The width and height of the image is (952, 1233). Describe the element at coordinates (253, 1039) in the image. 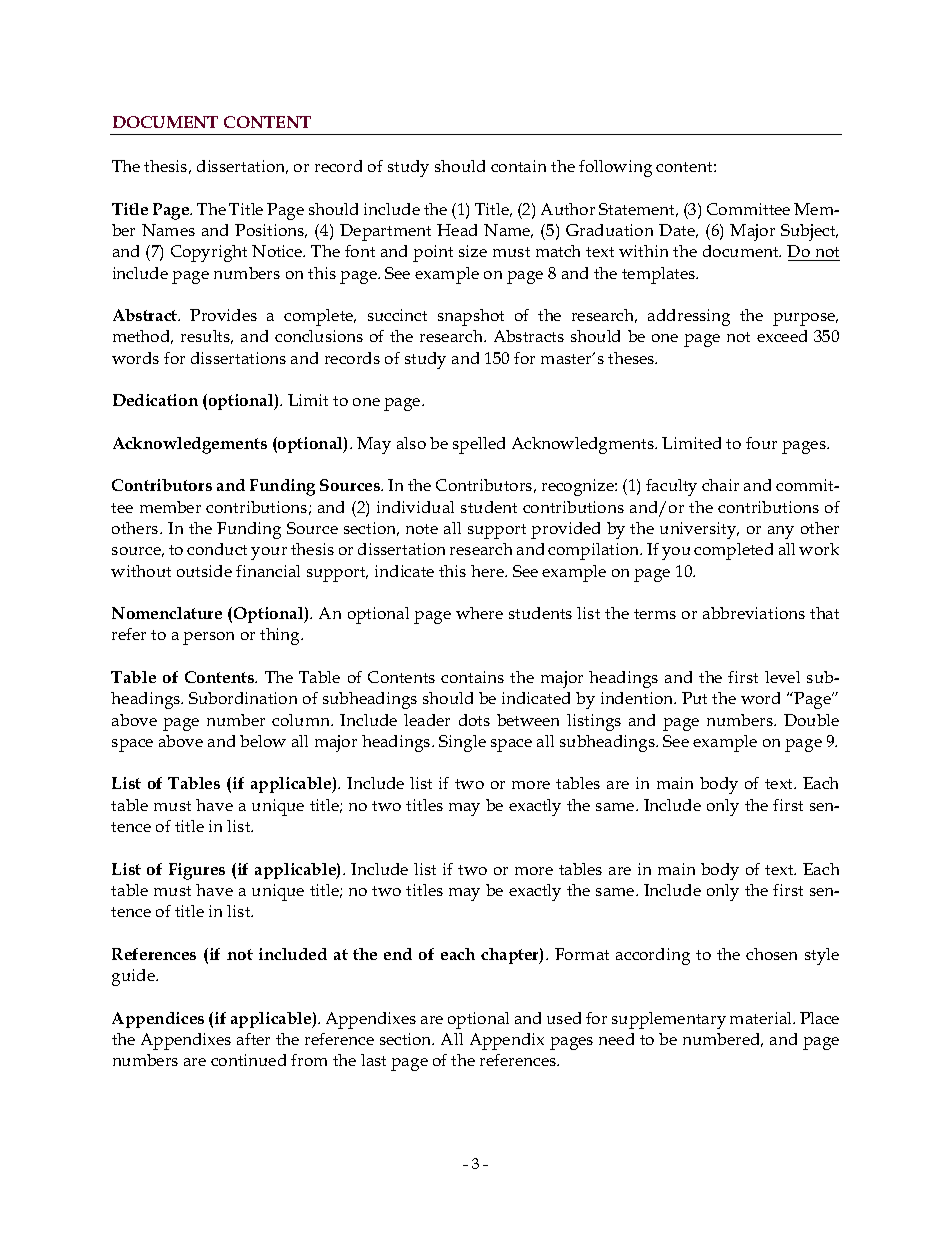

I see `after` at that location.
